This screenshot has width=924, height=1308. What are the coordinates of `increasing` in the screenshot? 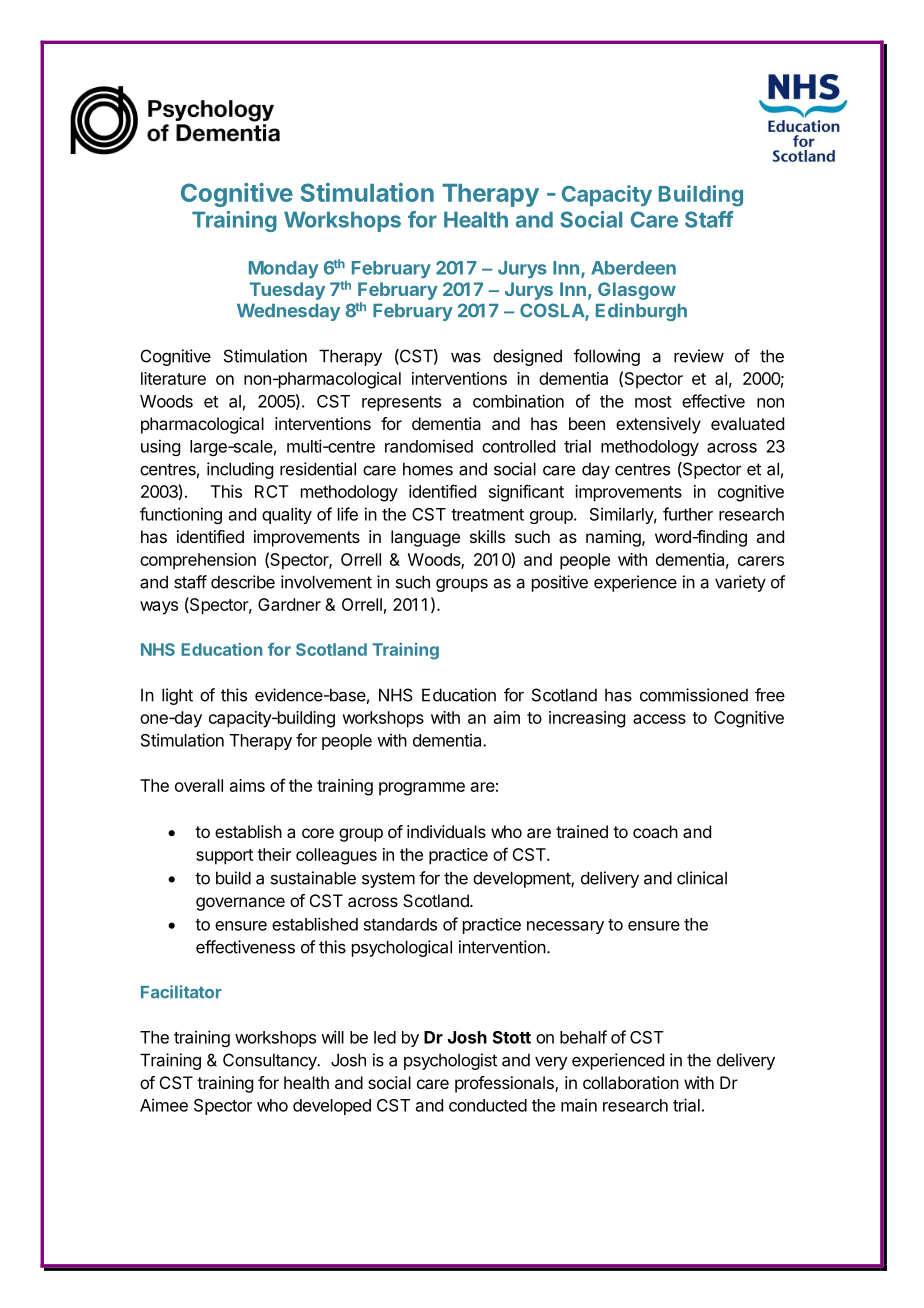 It's located at (587, 719).
